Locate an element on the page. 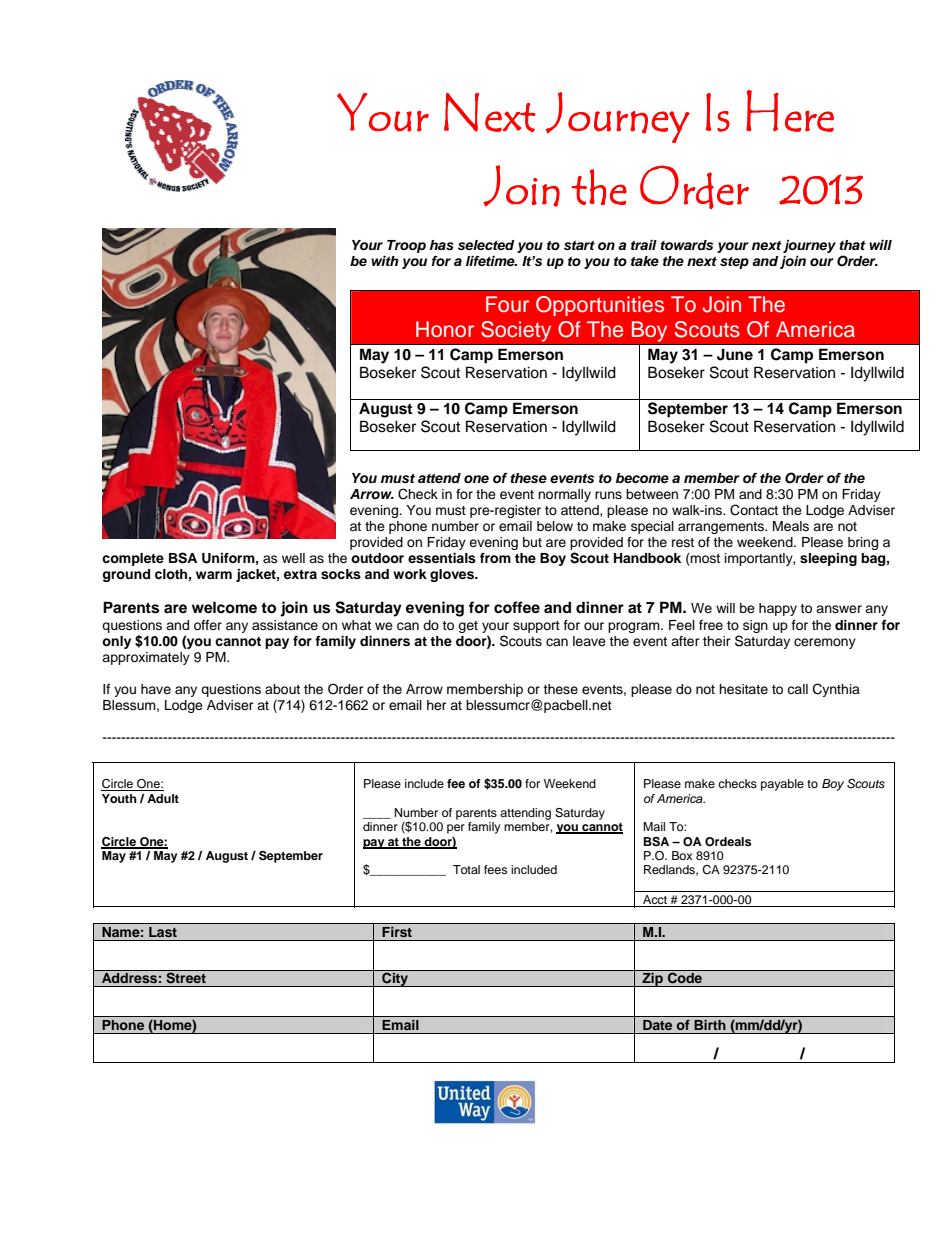  with is located at coordinates (385, 261).
